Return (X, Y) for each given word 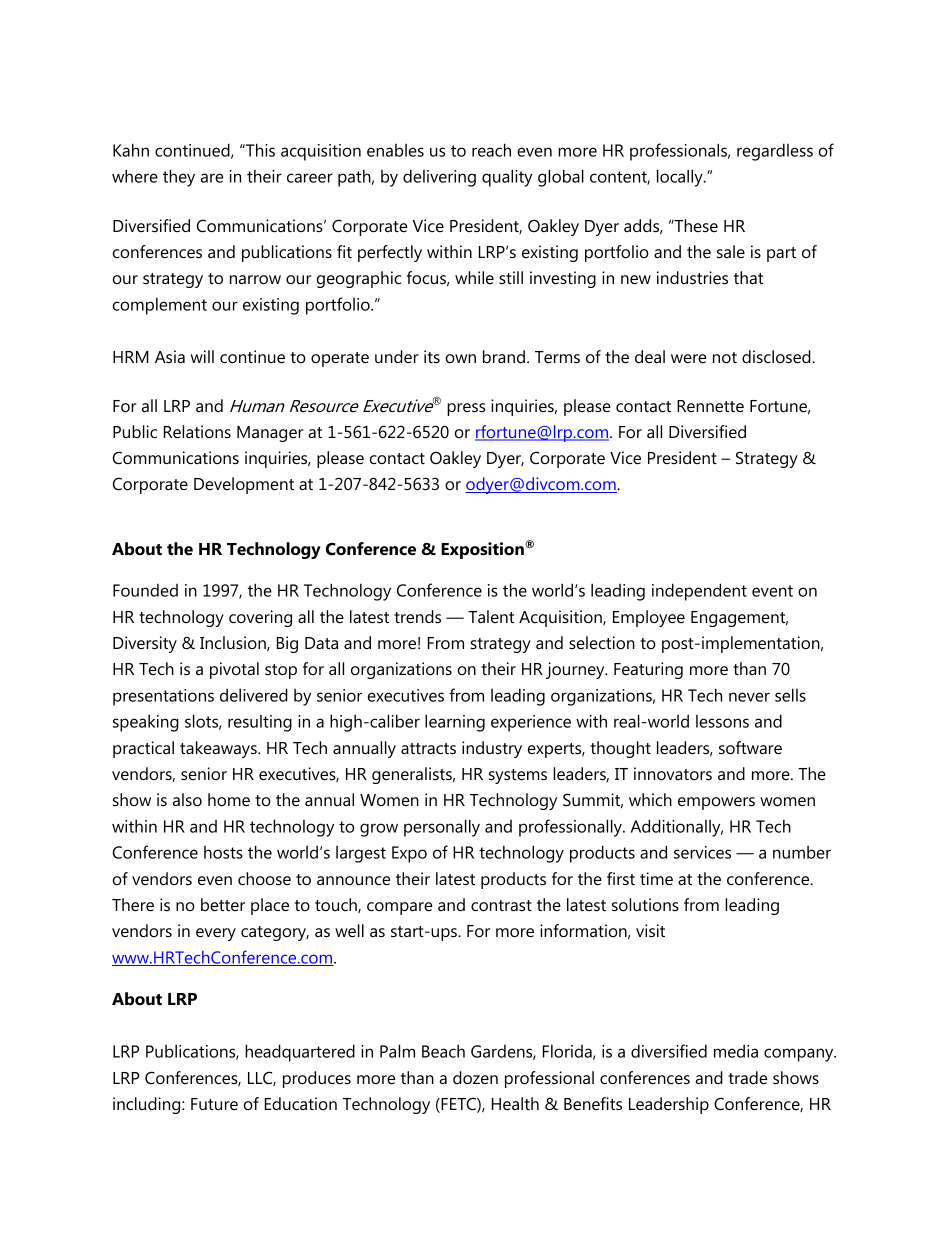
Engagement (739, 619)
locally (681, 178)
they (179, 178)
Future (214, 1104)
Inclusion (234, 643)
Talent (491, 616)
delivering (439, 178)
